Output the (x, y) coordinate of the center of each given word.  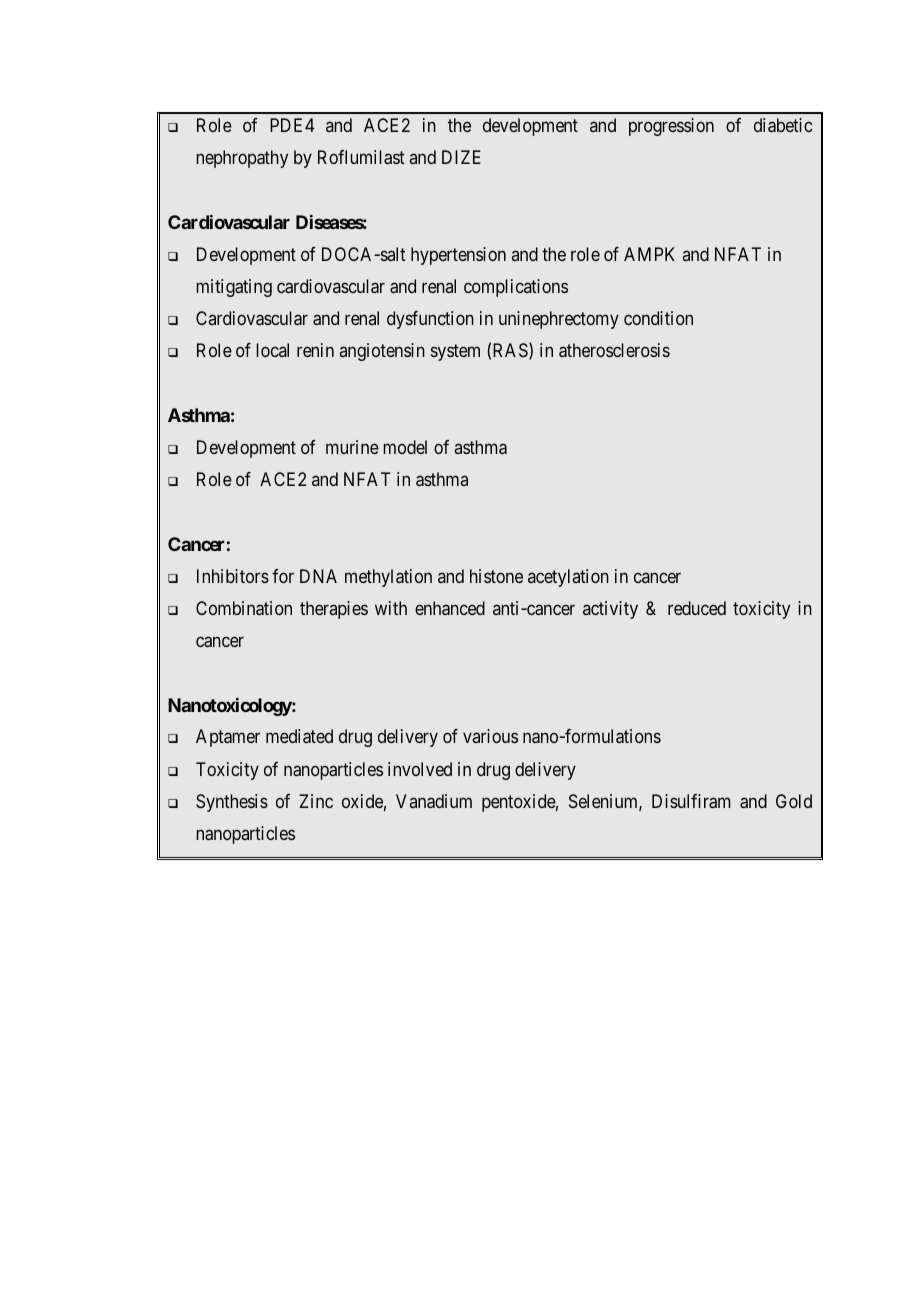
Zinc (316, 801)
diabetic (783, 125)
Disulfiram (691, 801)
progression (671, 127)
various (490, 736)
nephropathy (242, 159)
